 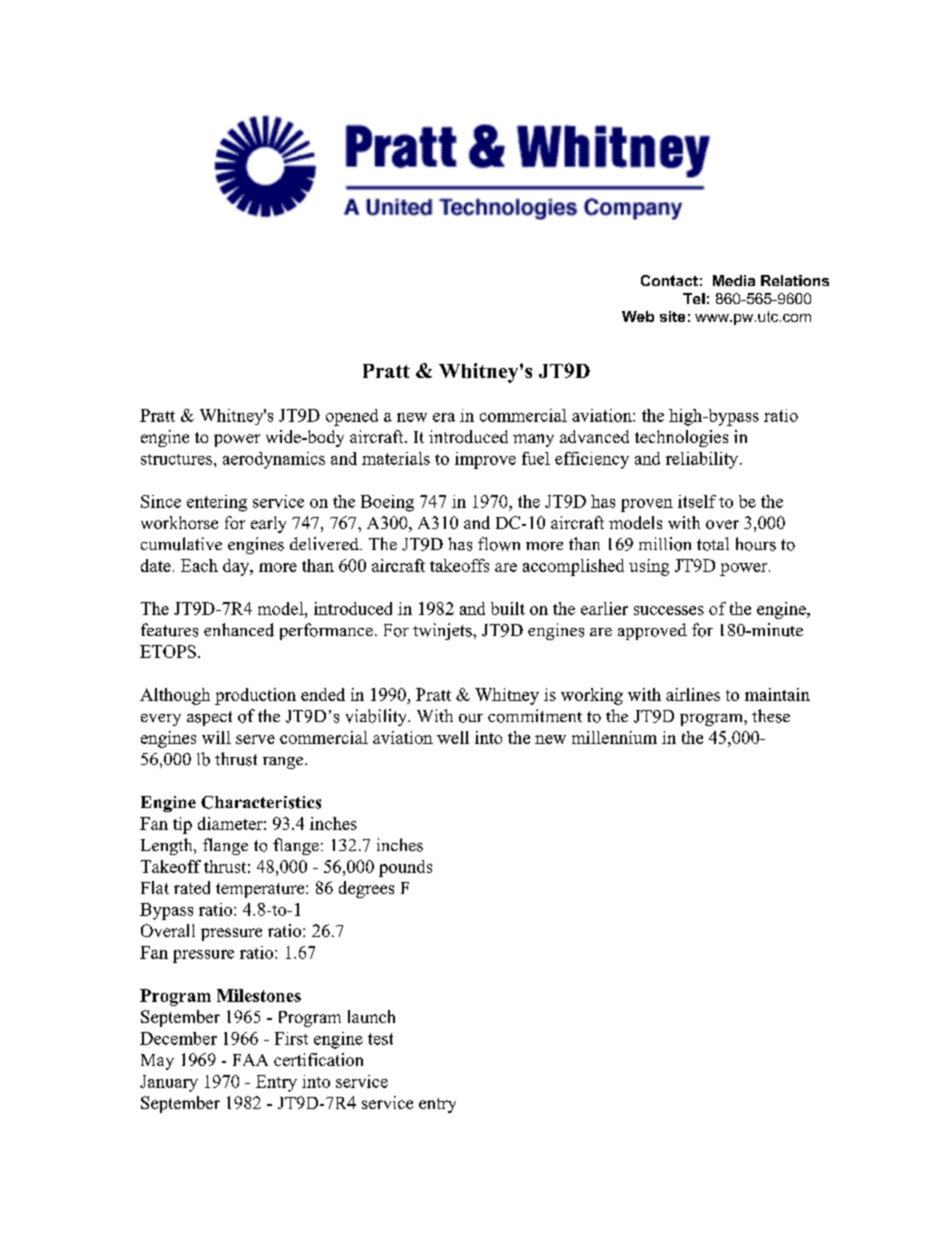 I want to click on Web, so click(x=638, y=316).
